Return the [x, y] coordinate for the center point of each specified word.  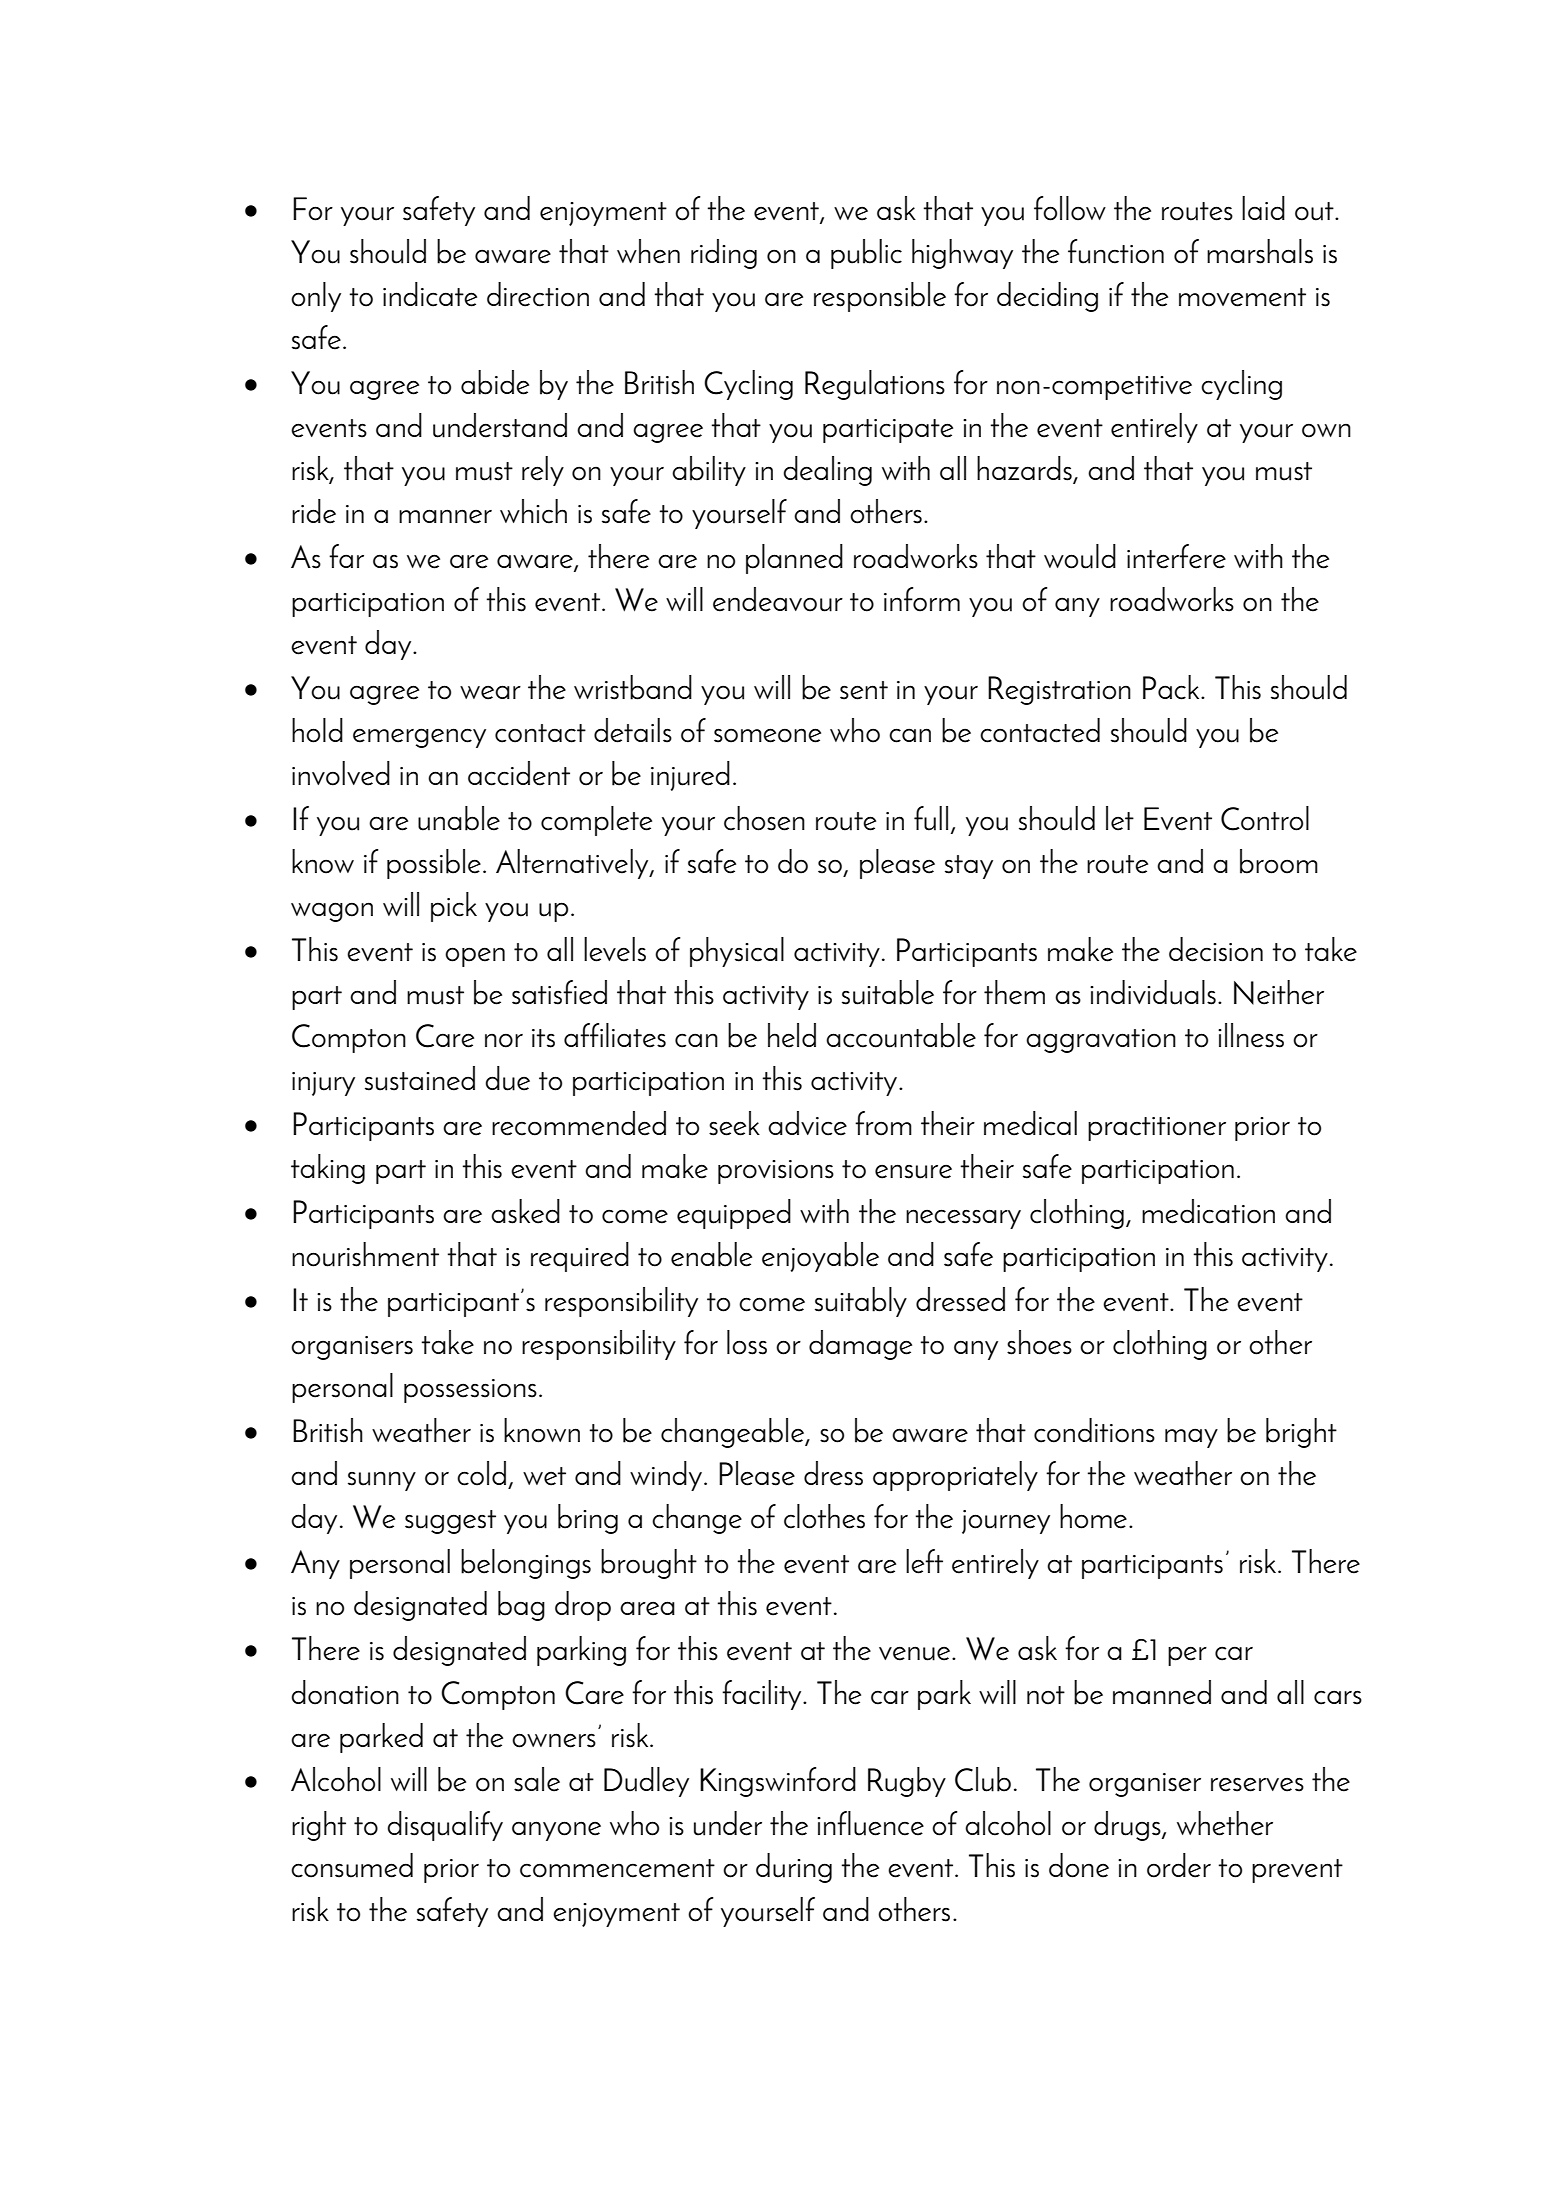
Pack [1172, 687]
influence [870, 1823]
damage [860, 1345]
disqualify [445, 1826]
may [1191, 1438]
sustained [420, 1078]
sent [864, 690]
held [792, 1035]
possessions [470, 1391]
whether [1225, 1823]
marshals [1260, 251]
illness [1251, 1035]
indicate [430, 294]
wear [490, 692]
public [866, 254]
